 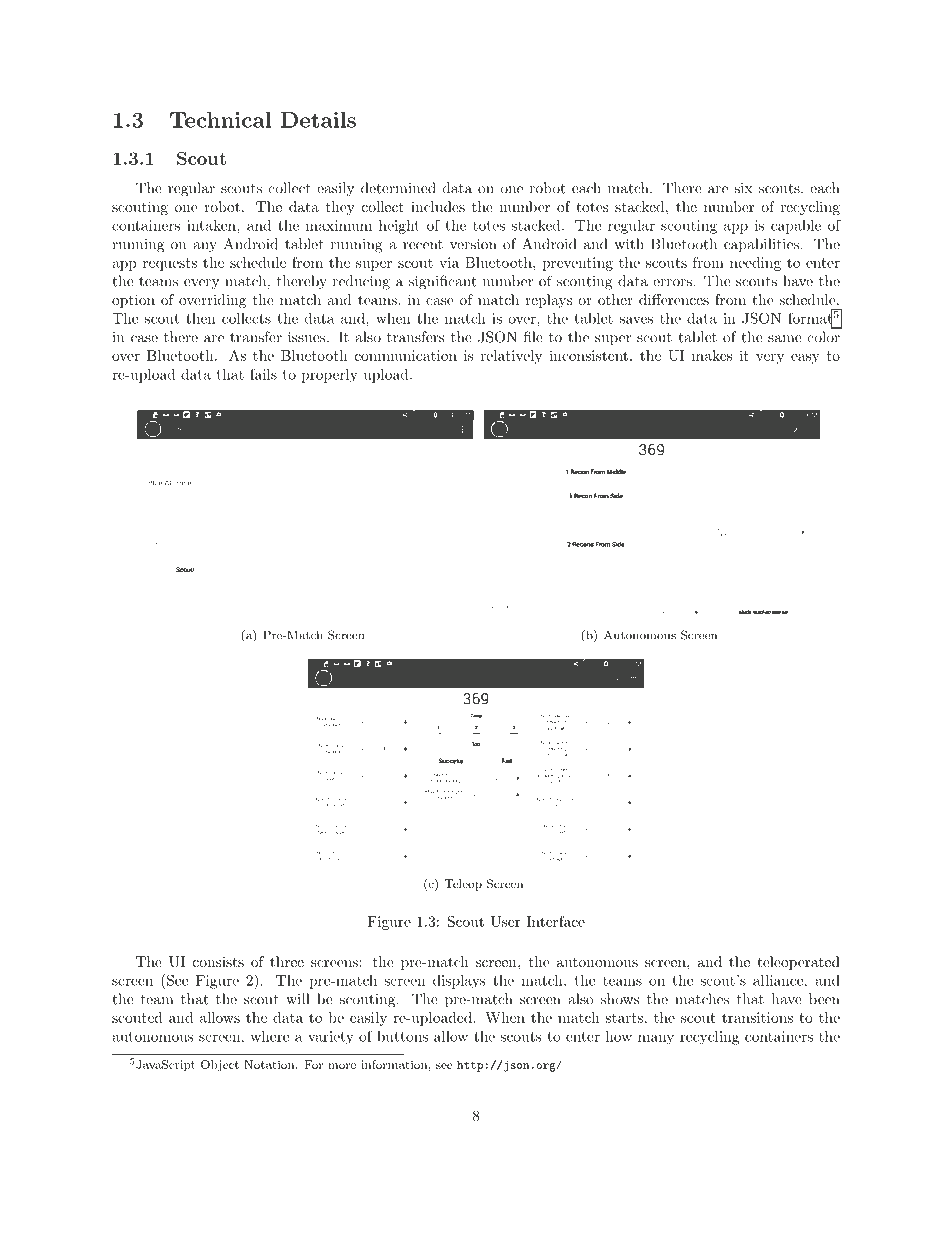 I want to click on transitions, so click(x=757, y=1017).
